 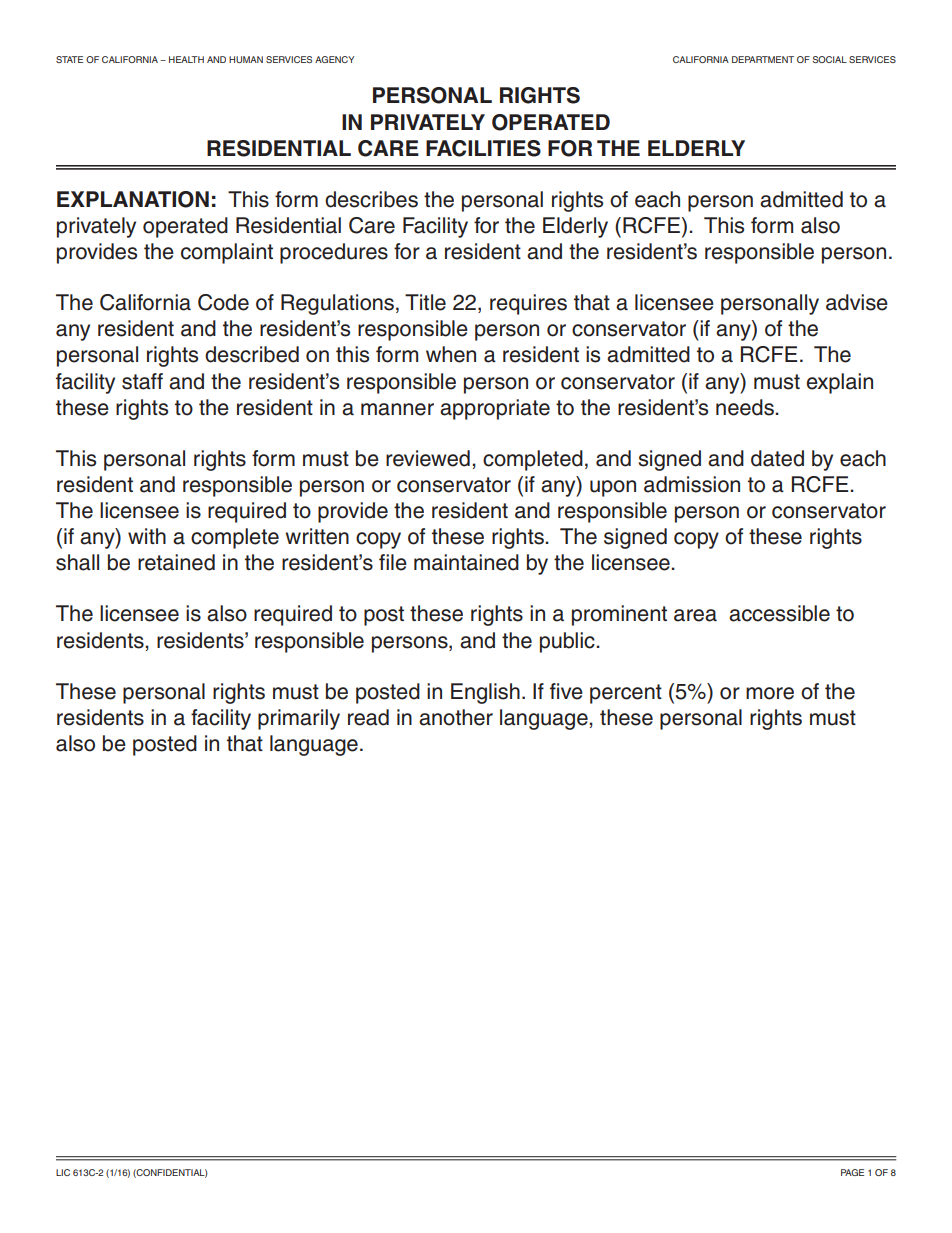 I want to click on primarily, so click(x=299, y=719).
